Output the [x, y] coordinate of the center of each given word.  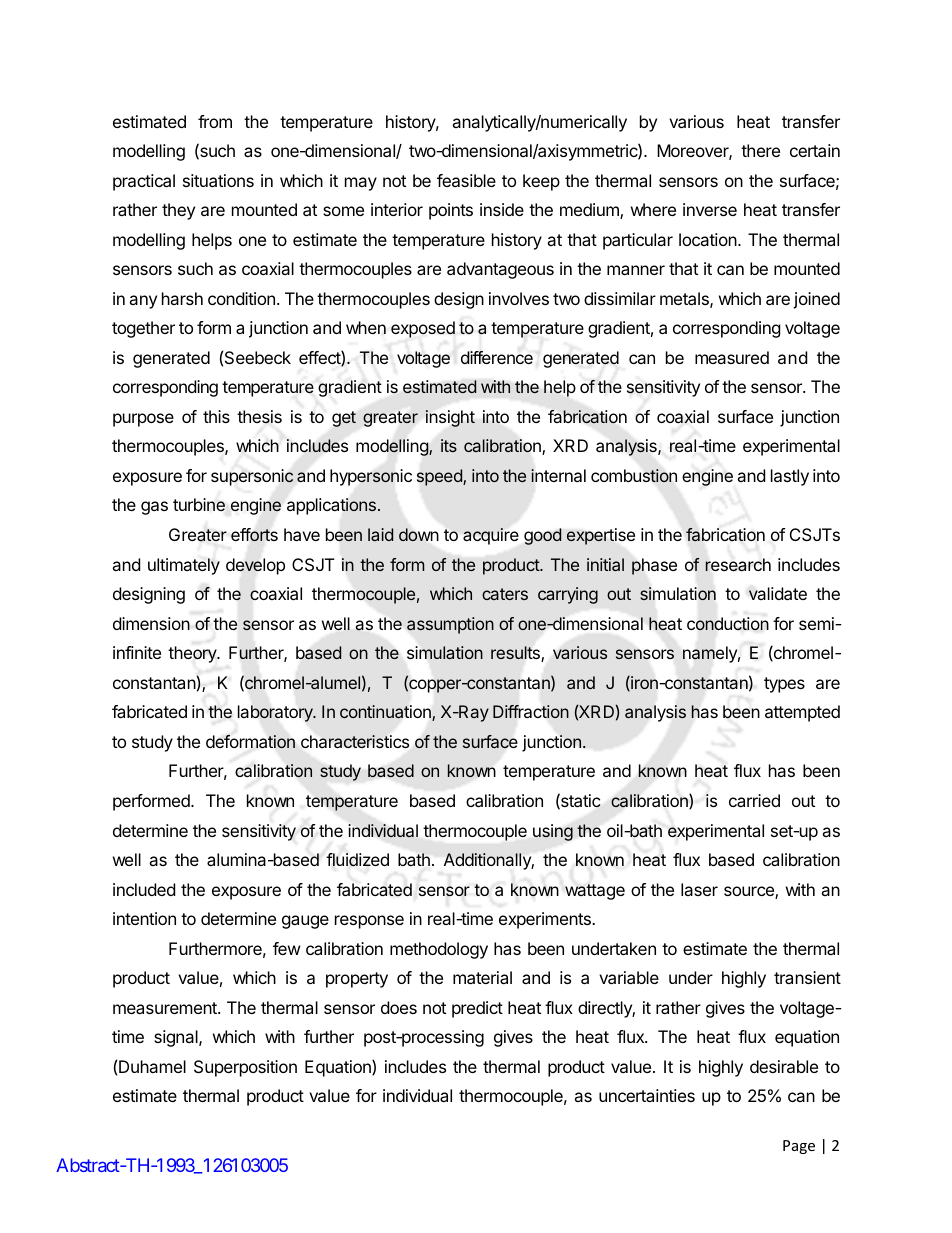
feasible [466, 180]
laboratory [276, 713]
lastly [790, 477]
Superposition [245, 1068]
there [760, 150]
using [553, 832]
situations [218, 180]
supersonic [252, 477]
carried [754, 800]
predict [477, 1009]
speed [440, 477]
